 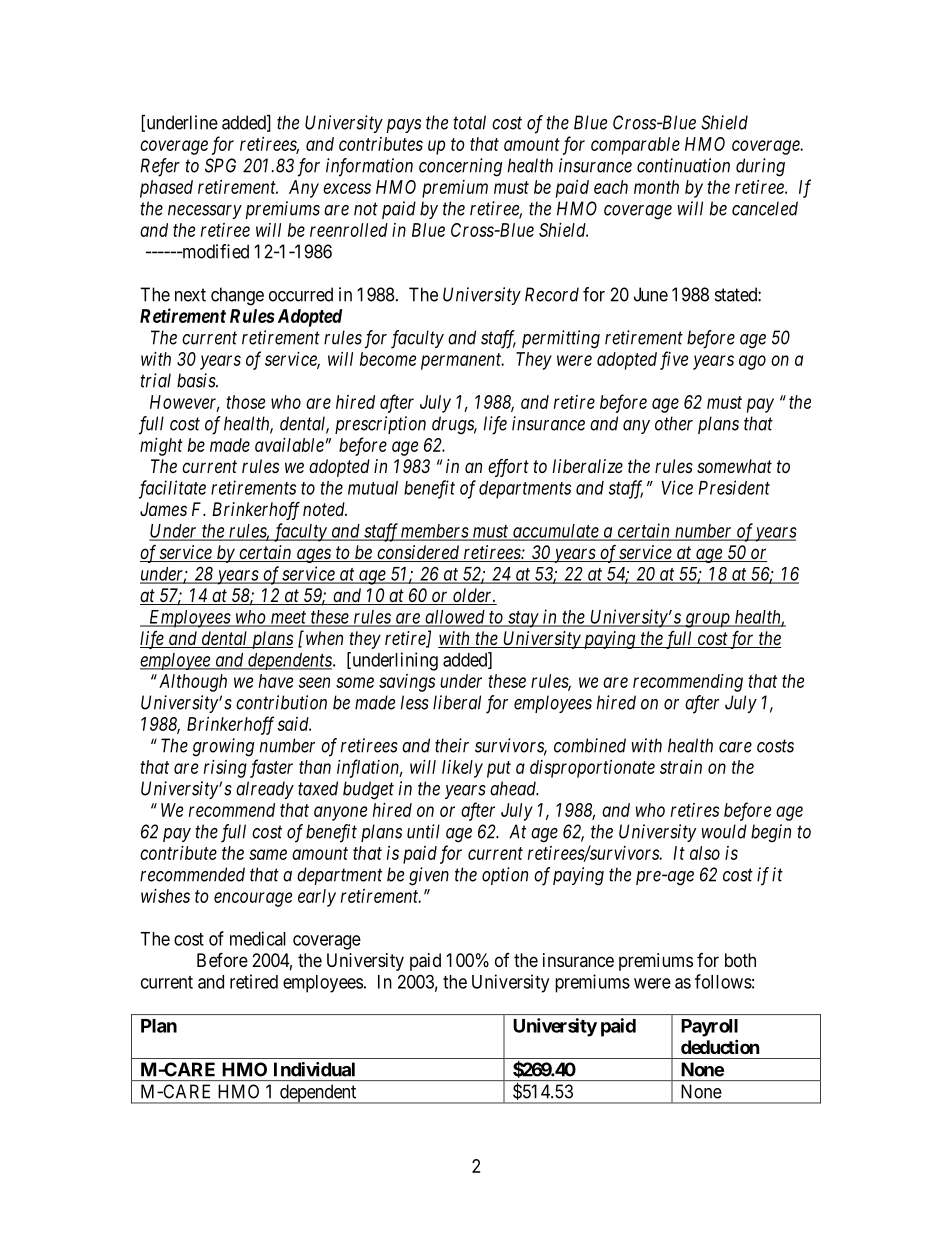 What do you see at coordinates (452, 745) in the screenshot?
I see `their` at bounding box center [452, 745].
